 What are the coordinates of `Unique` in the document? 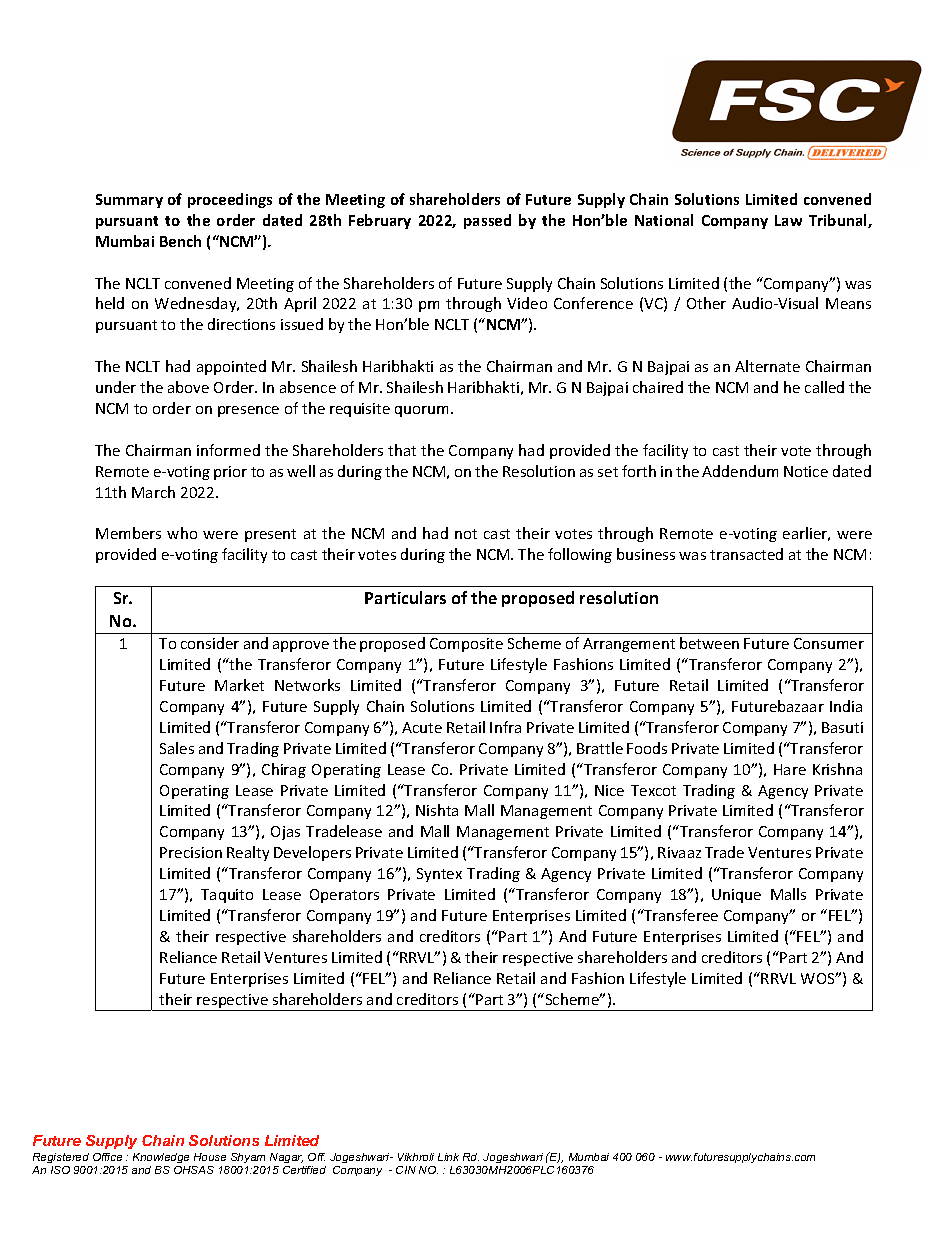 It's located at (736, 896).
